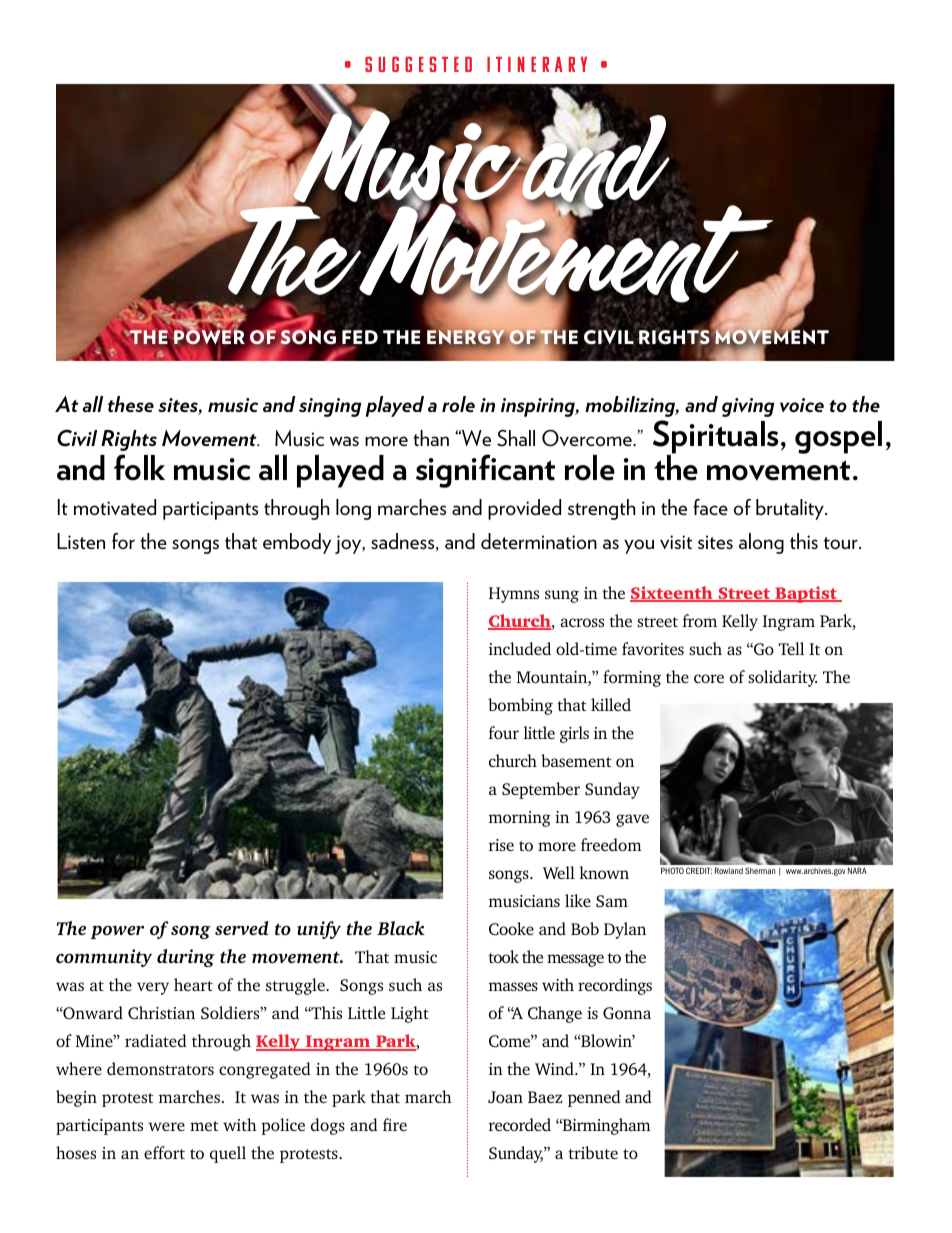  What do you see at coordinates (418, 64) in the screenshot?
I see `Suggested` at bounding box center [418, 64].
